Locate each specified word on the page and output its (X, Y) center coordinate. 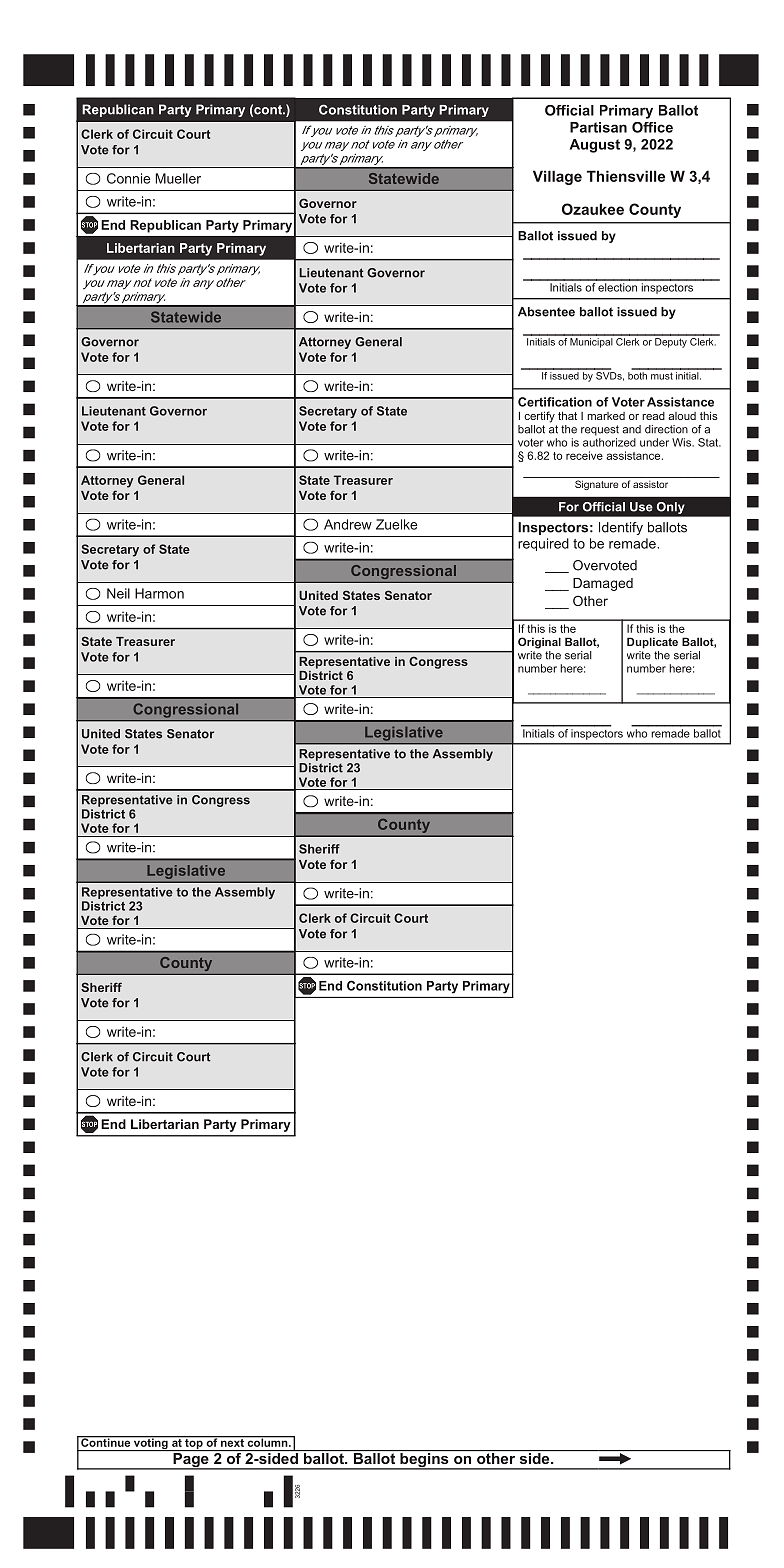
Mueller (178, 178)
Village (557, 177)
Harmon (159, 593)
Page (191, 1460)
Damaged (603, 584)
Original (539, 643)
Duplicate (652, 643)
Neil (118, 593)
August (595, 146)
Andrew (348, 524)
